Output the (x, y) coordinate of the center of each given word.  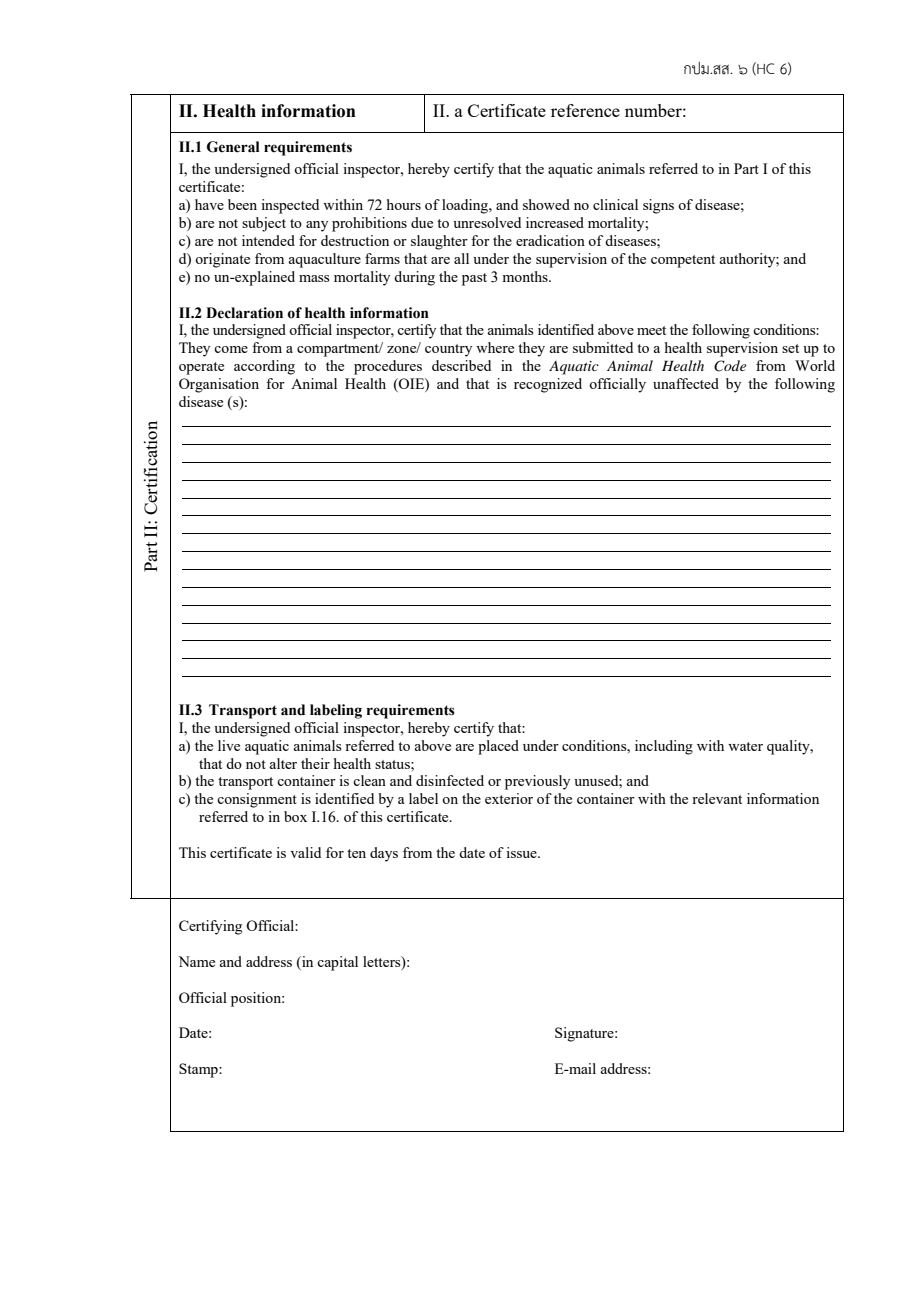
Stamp (199, 1070)
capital (337, 963)
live (229, 745)
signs (658, 206)
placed (498, 747)
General (233, 147)
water (745, 746)
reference (585, 110)
